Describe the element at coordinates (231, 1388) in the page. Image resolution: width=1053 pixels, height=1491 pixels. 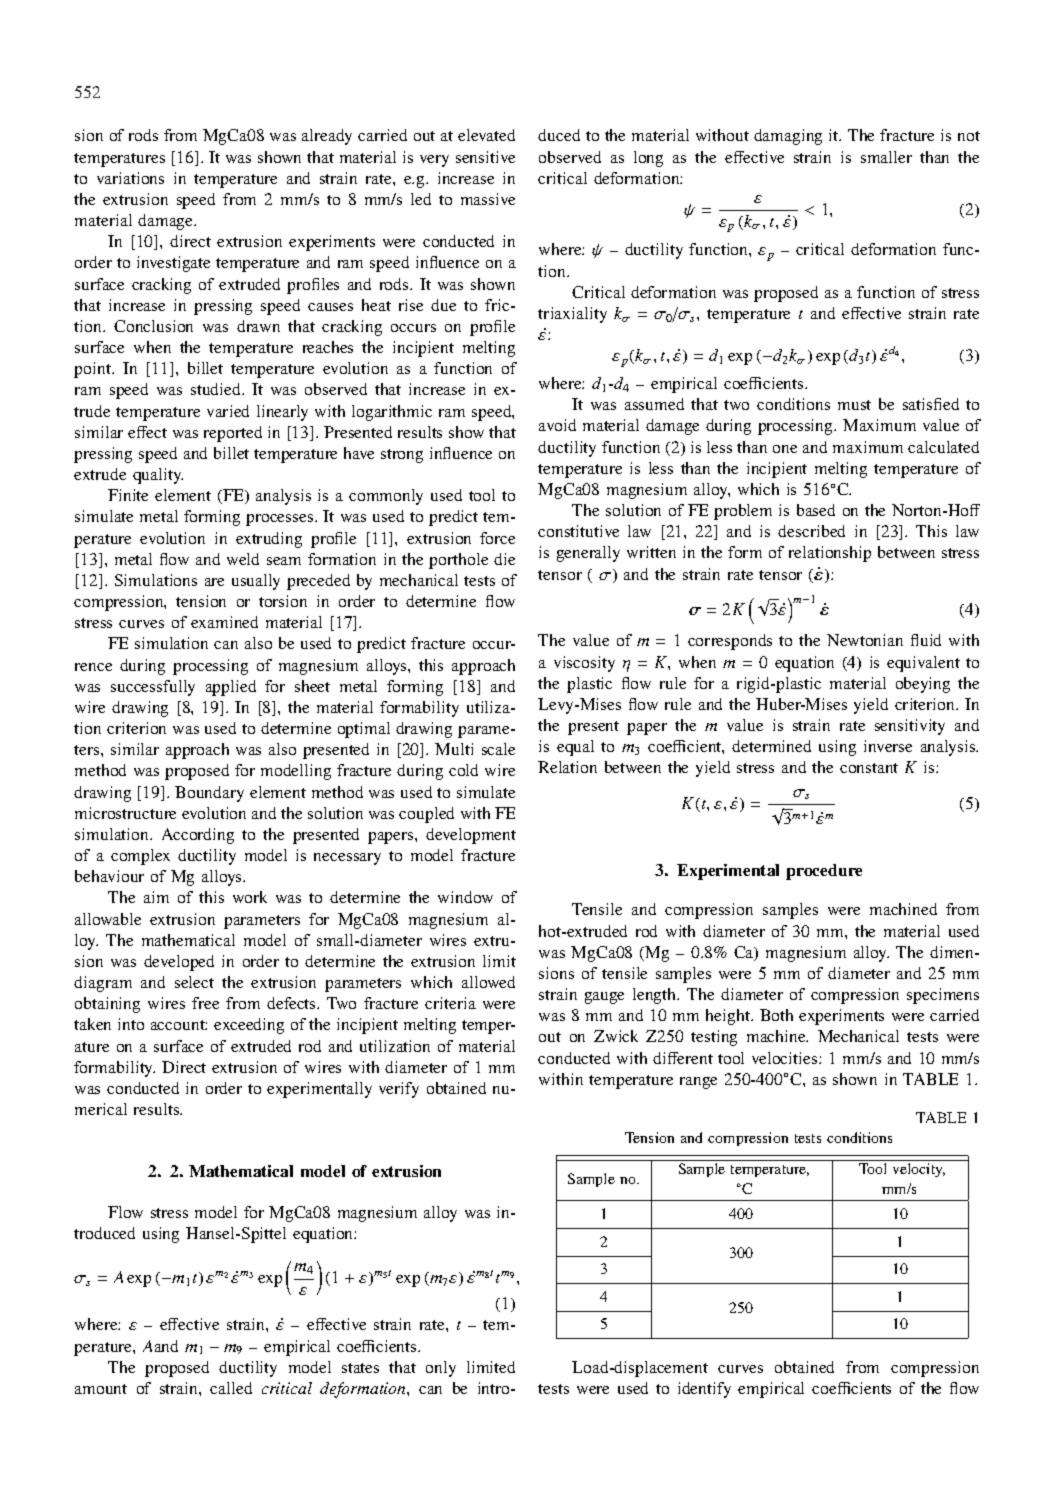
I see `called` at that location.
